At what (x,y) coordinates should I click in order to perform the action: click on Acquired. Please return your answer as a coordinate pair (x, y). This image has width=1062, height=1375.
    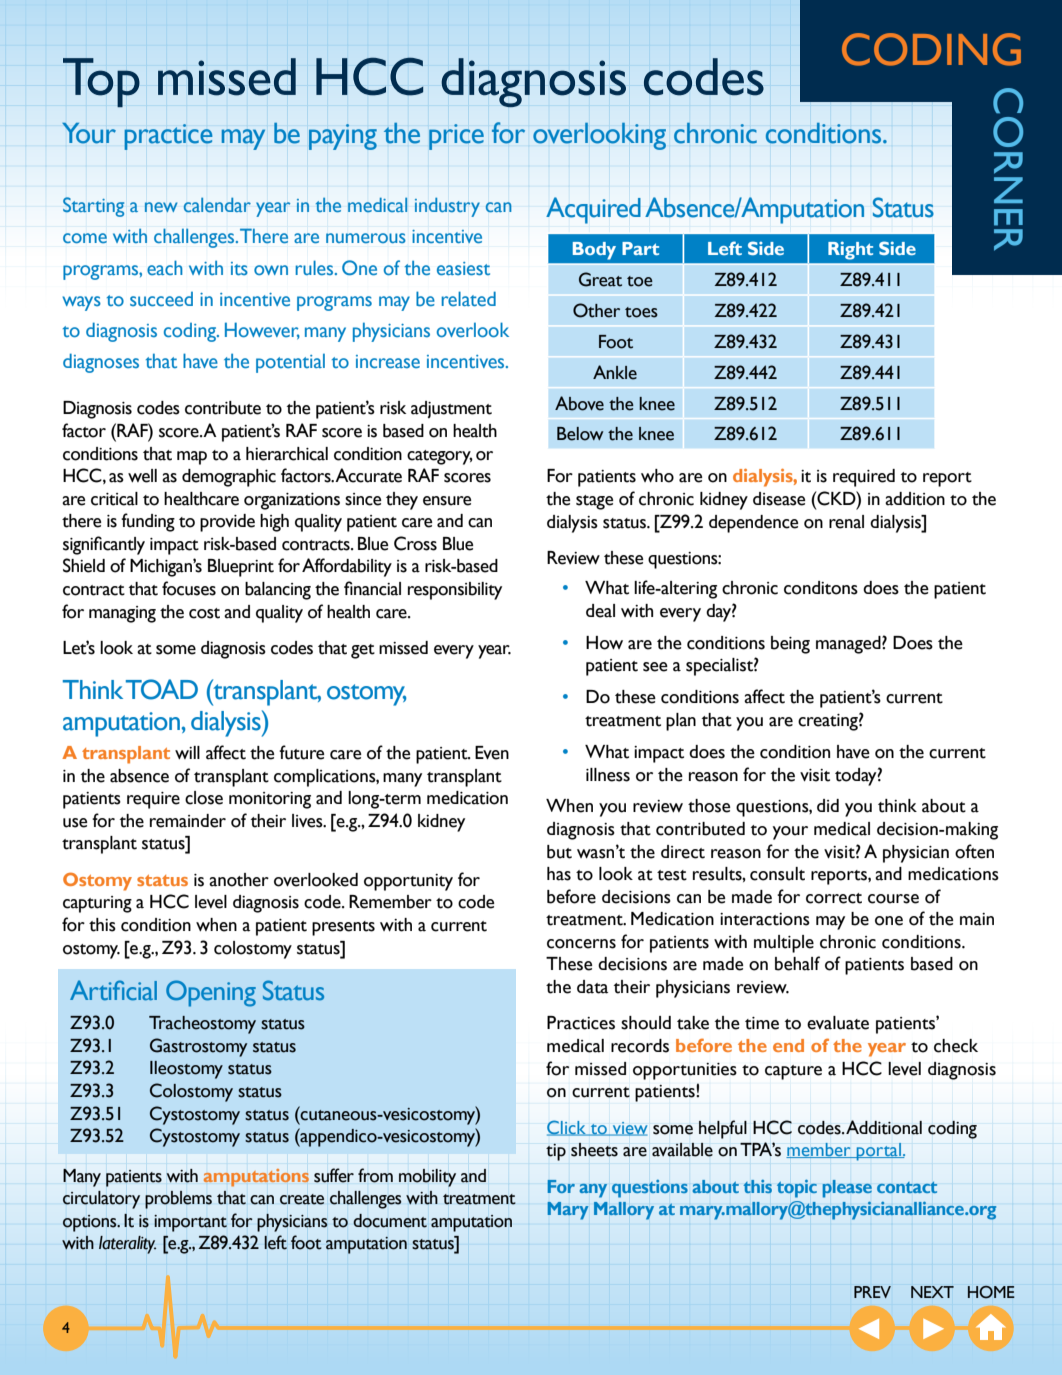
    Looking at the image, I should click on (593, 210).
